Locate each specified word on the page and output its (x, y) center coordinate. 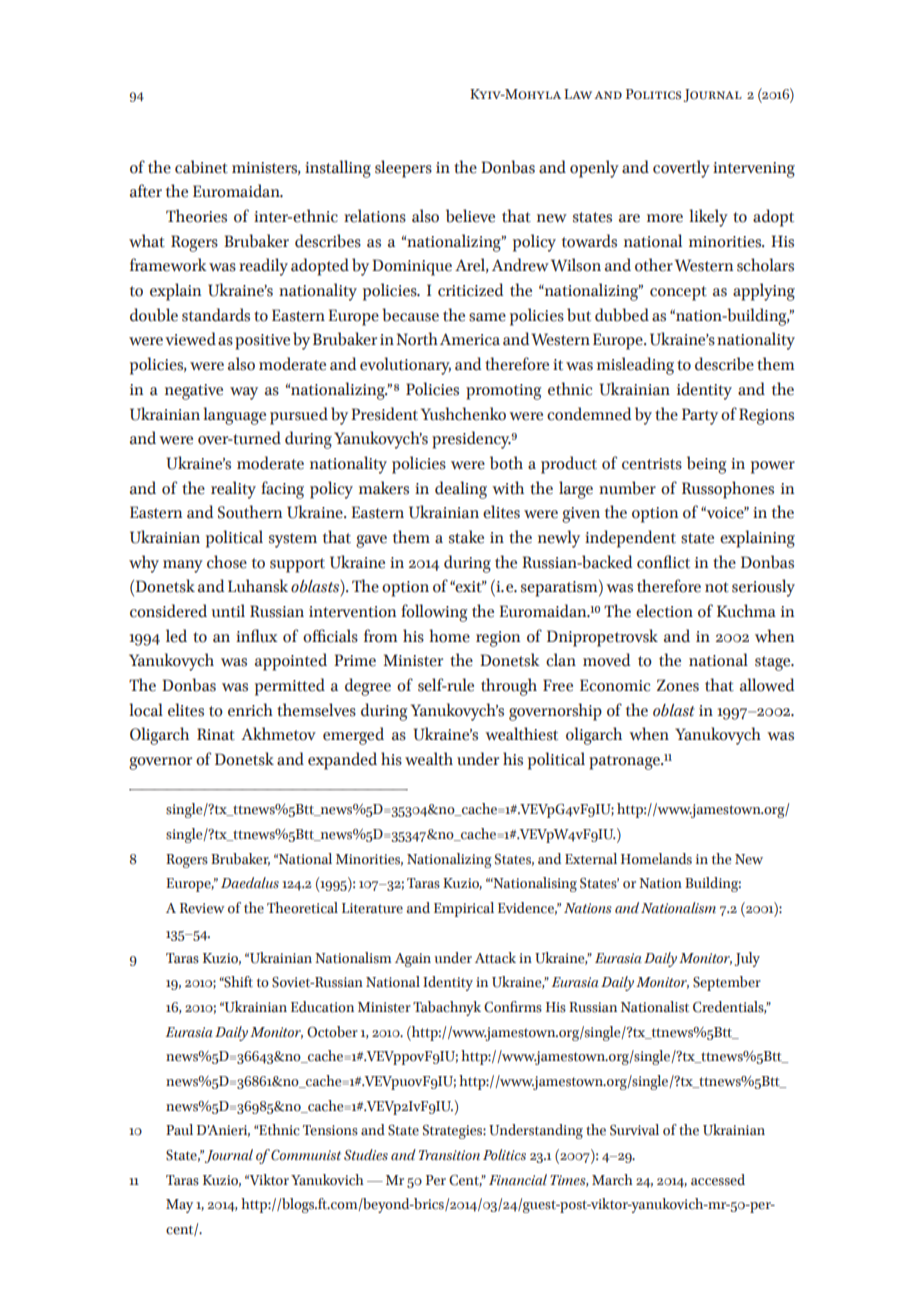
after (146, 191)
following (434, 613)
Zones (678, 685)
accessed (718, 1180)
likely (708, 218)
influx (257, 636)
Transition (449, 1155)
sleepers (403, 169)
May (179, 1206)
